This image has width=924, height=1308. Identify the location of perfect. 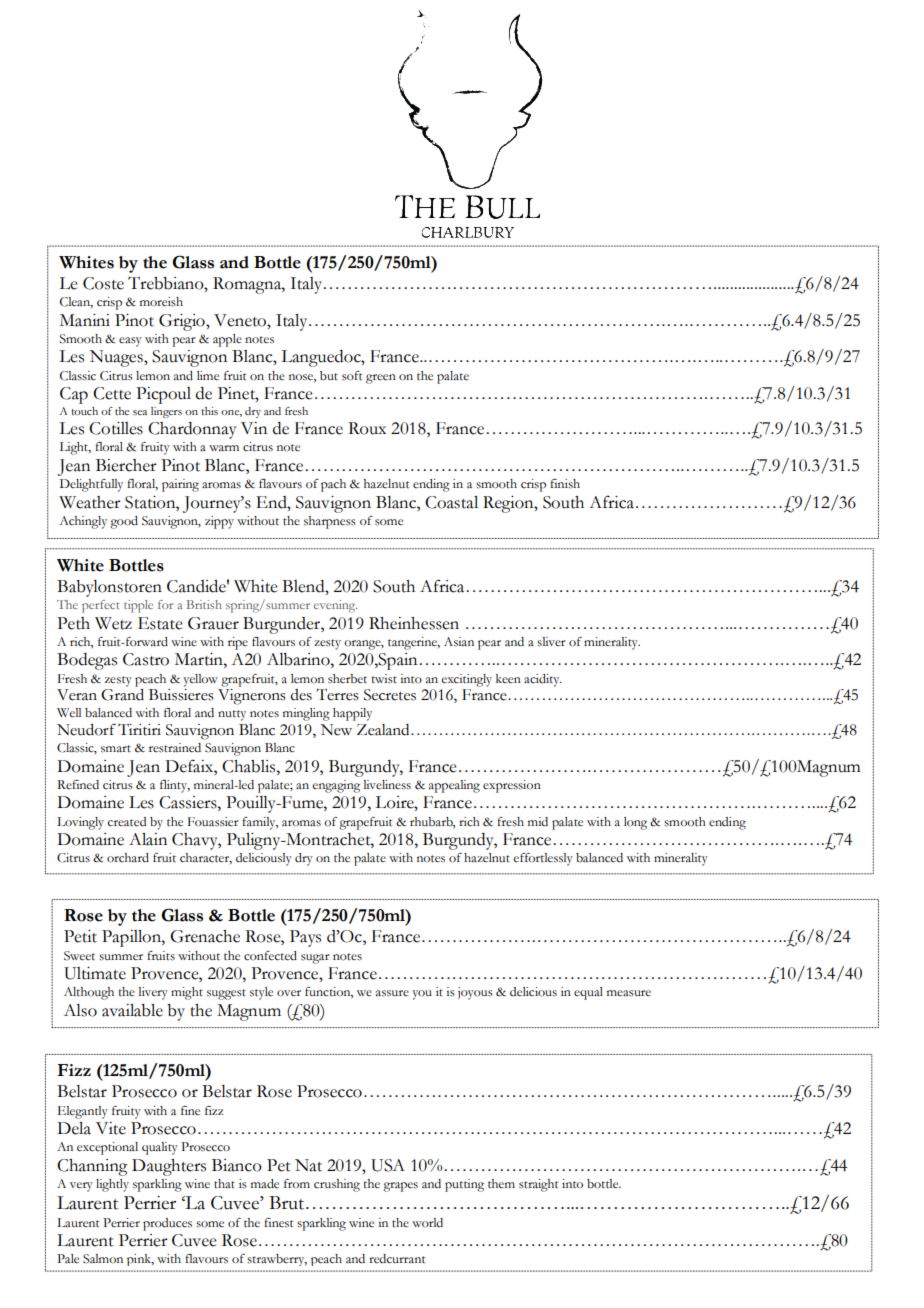
(101, 606).
